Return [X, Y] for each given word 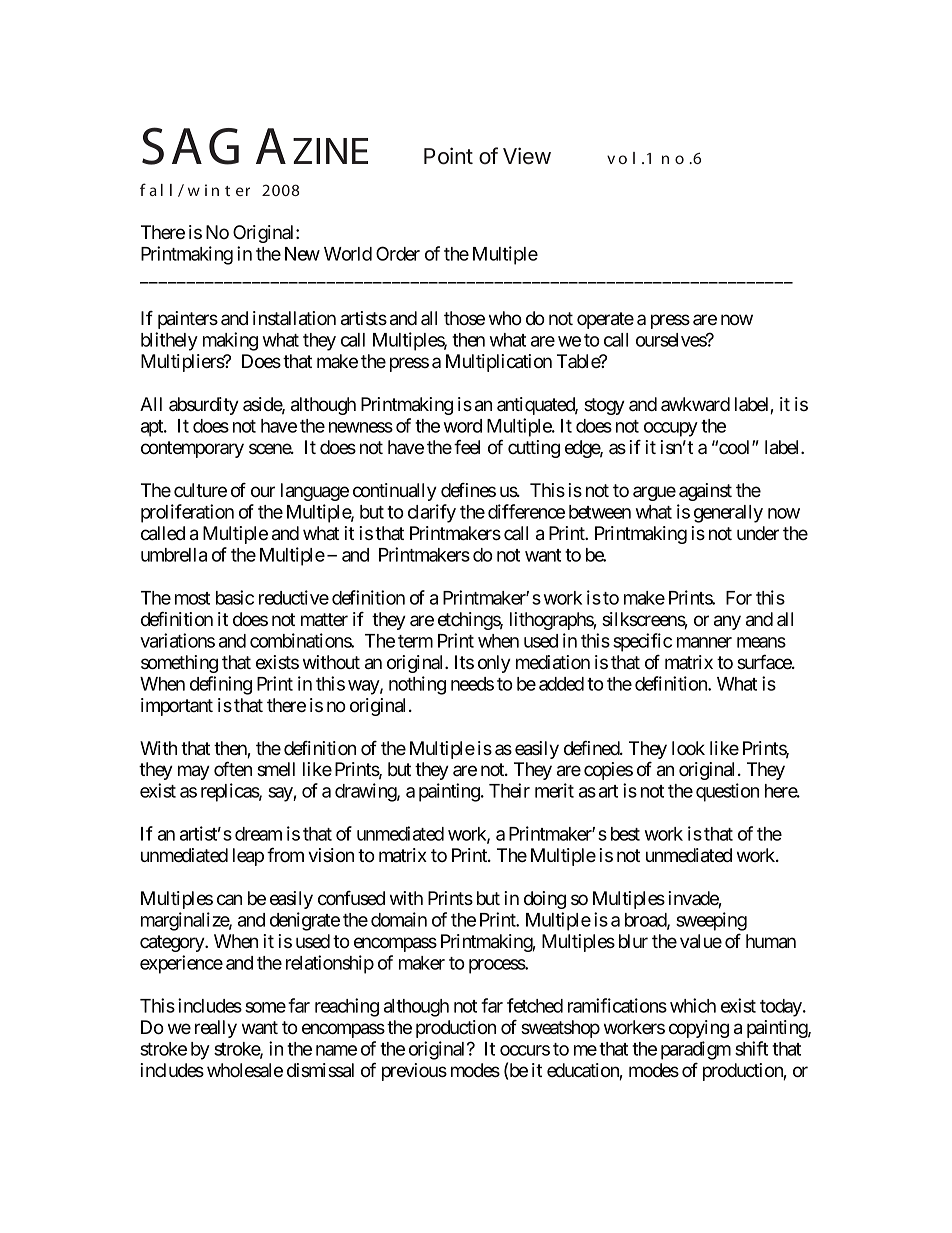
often [233, 768]
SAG [190, 146]
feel [467, 446]
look [688, 748]
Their [509, 790]
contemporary [192, 449]
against [705, 492]
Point [448, 156]
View [527, 156]
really [216, 1029]
